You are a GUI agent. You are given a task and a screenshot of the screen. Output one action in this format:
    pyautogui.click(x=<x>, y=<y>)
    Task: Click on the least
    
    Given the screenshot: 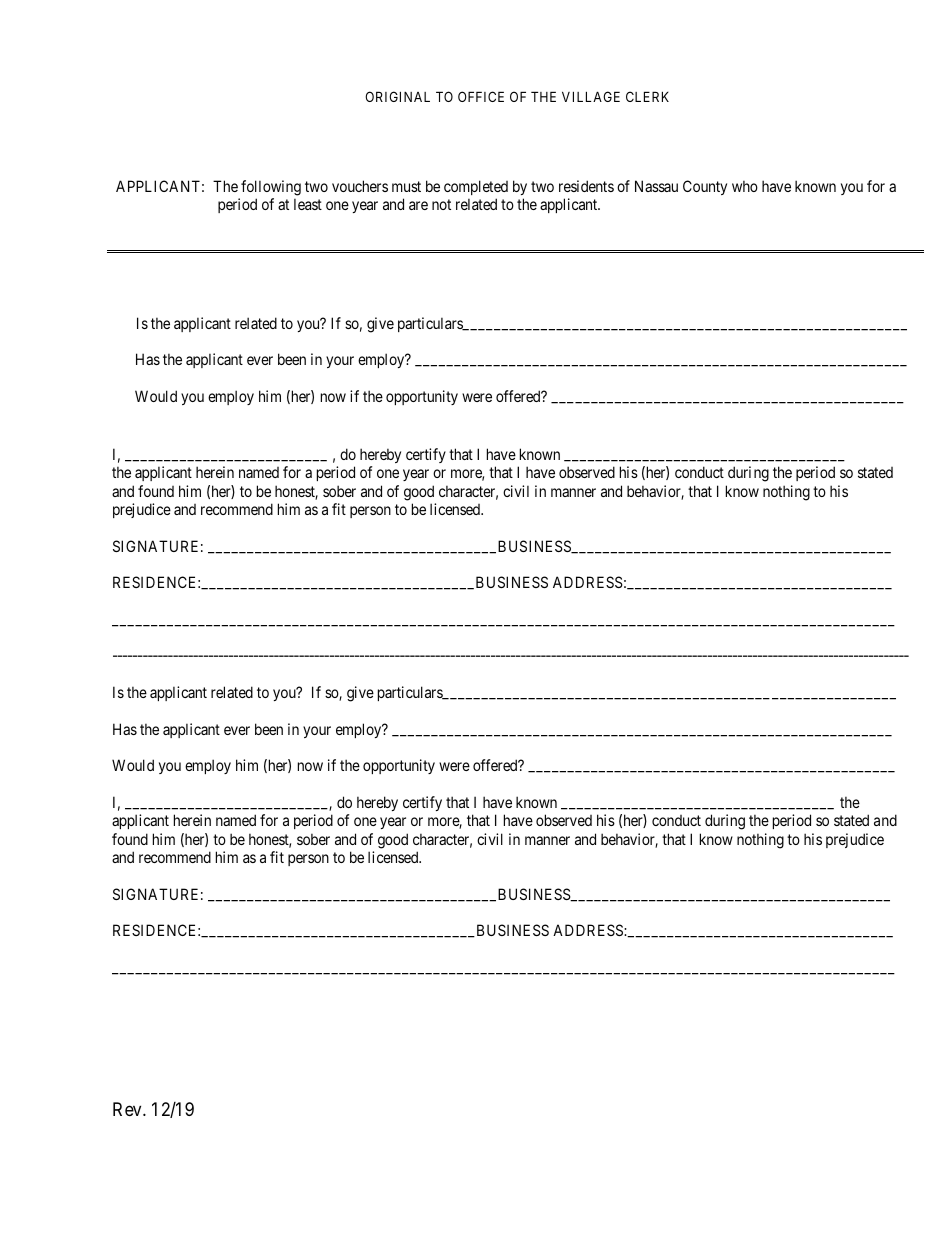 What is the action you would take?
    pyautogui.click(x=308, y=204)
